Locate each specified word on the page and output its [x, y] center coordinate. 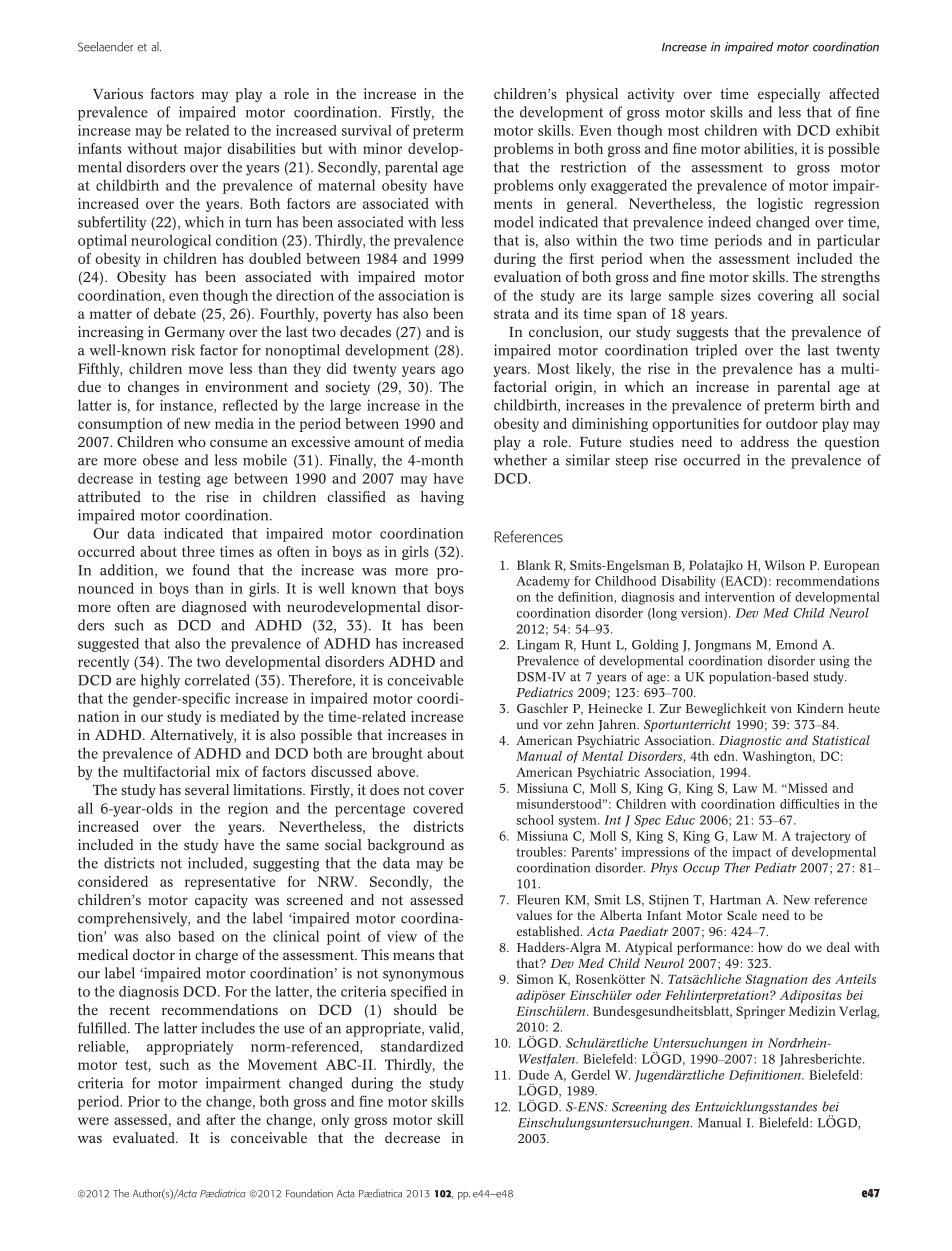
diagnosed [214, 608]
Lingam [538, 645]
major [203, 150]
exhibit [858, 130]
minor [382, 148]
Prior [144, 1101]
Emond [796, 644]
